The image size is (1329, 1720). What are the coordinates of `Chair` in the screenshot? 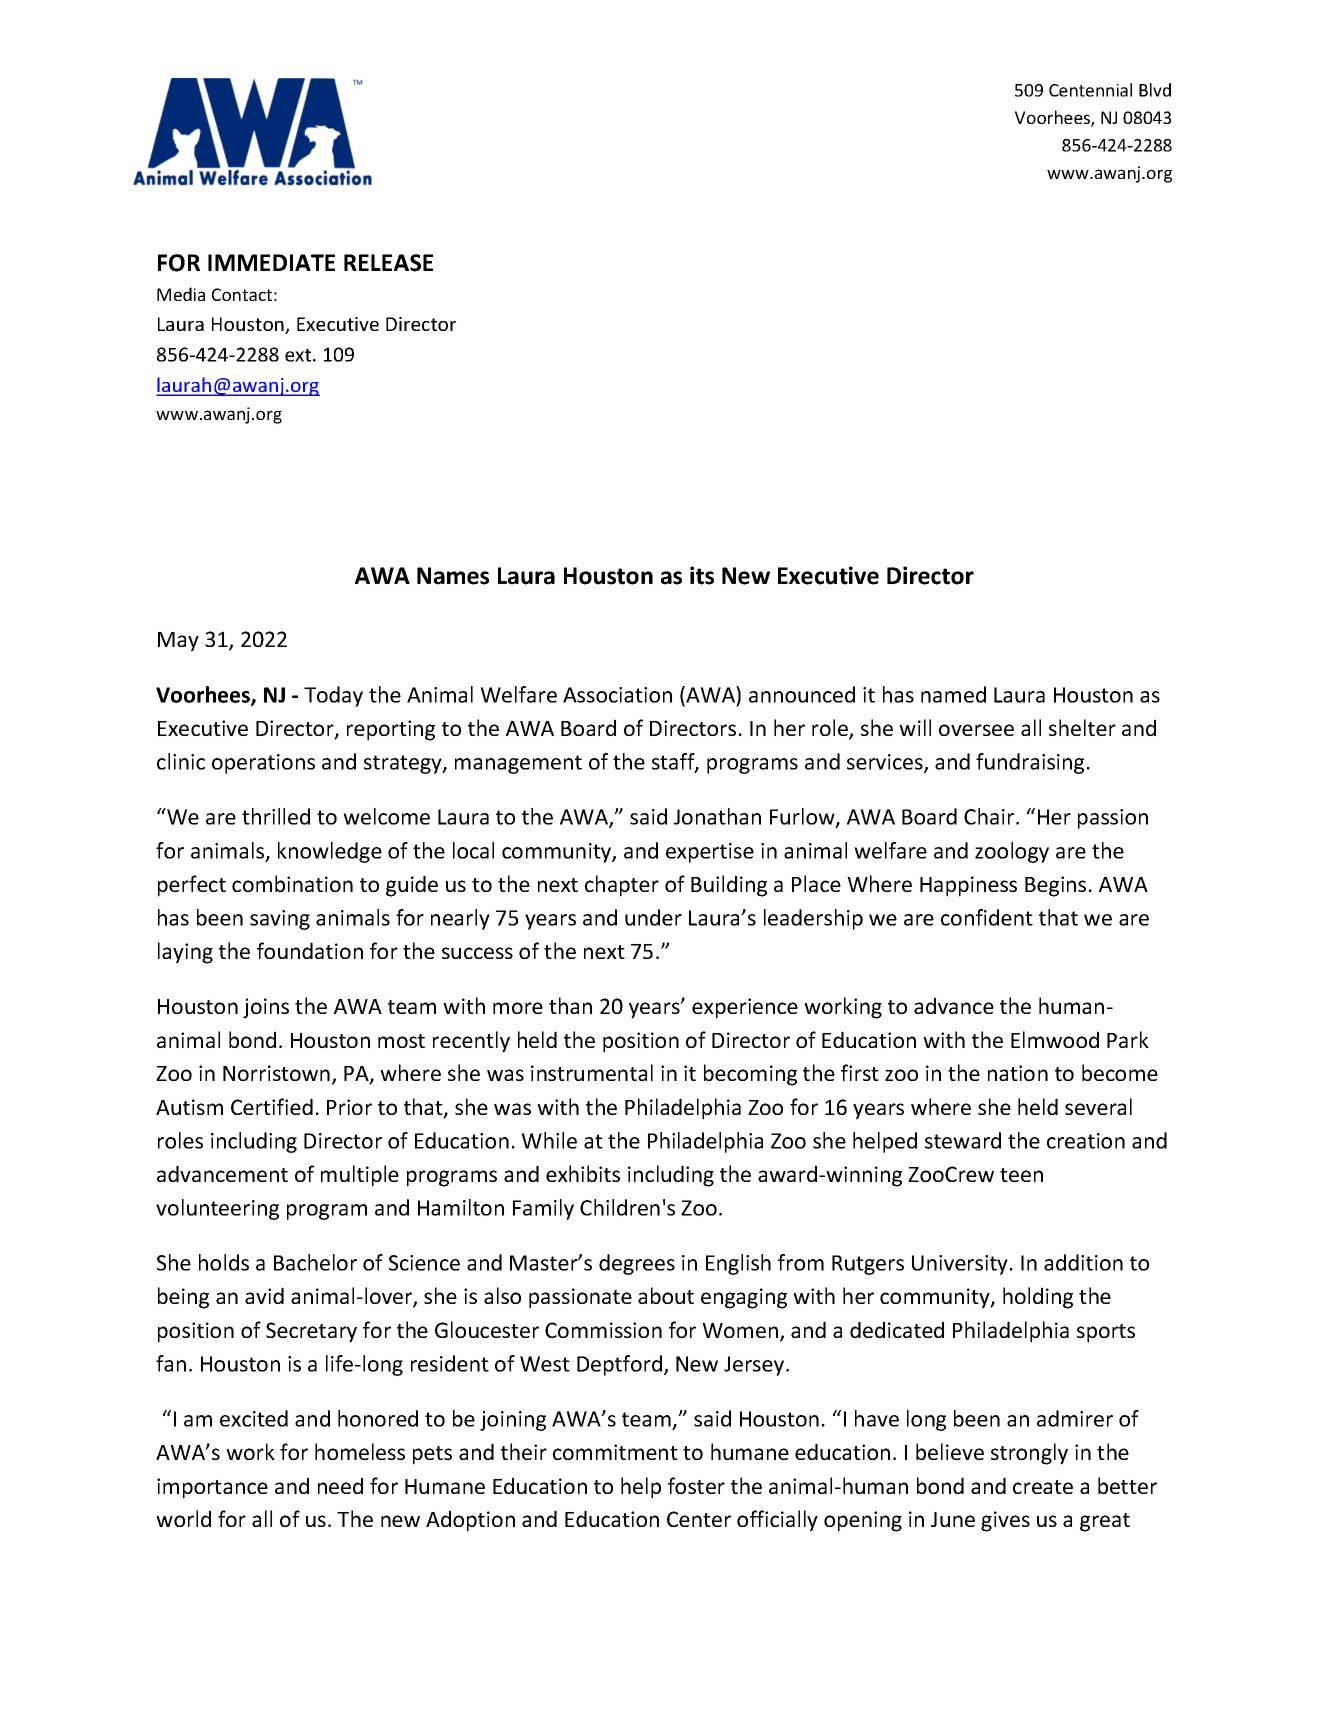 It's located at (990, 816).
